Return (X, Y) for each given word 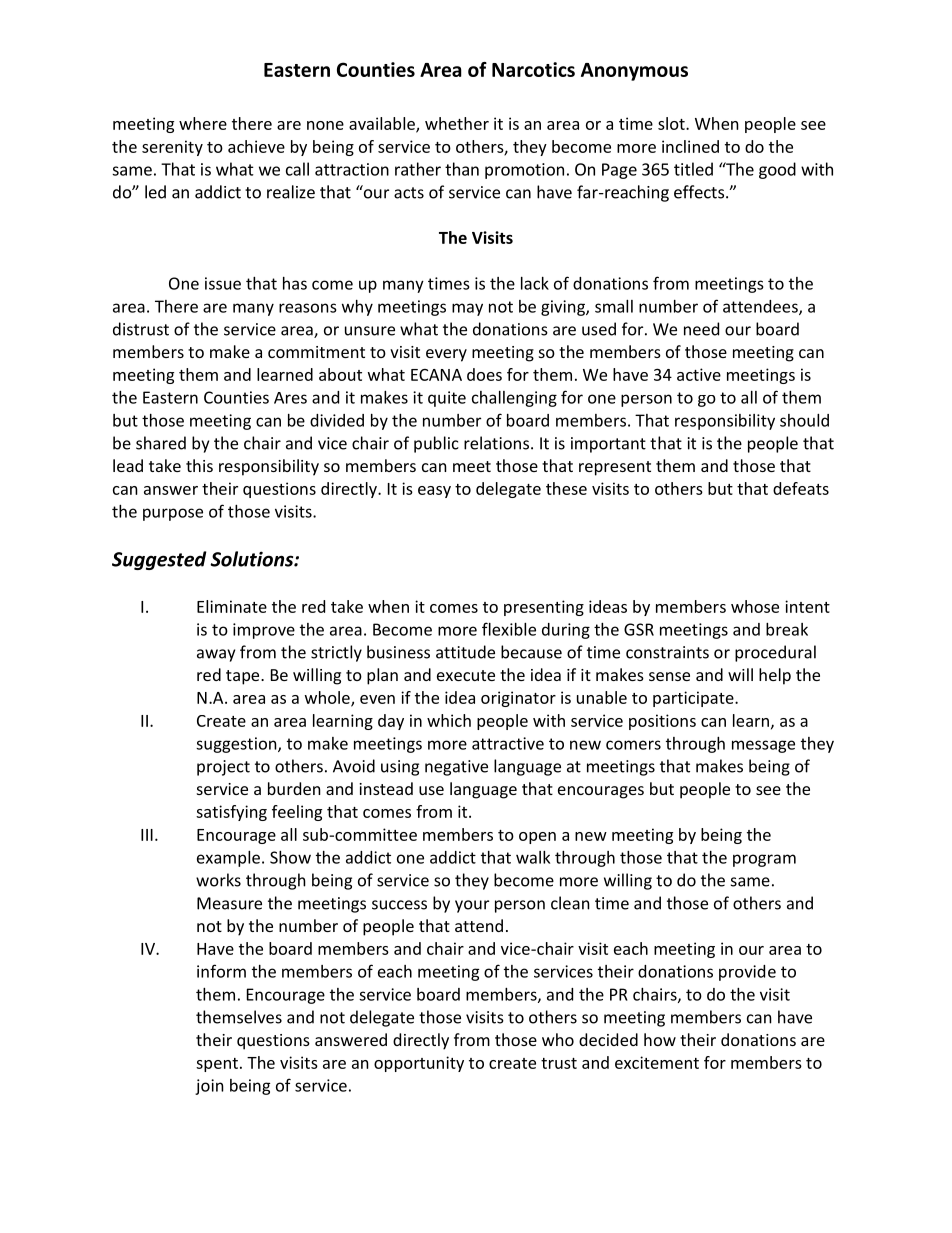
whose (755, 606)
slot (672, 123)
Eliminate (232, 606)
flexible (509, 629)
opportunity (419, 1064)
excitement (657, 1062)
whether (457, 123)
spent (217, 1065)
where (203, 123)
